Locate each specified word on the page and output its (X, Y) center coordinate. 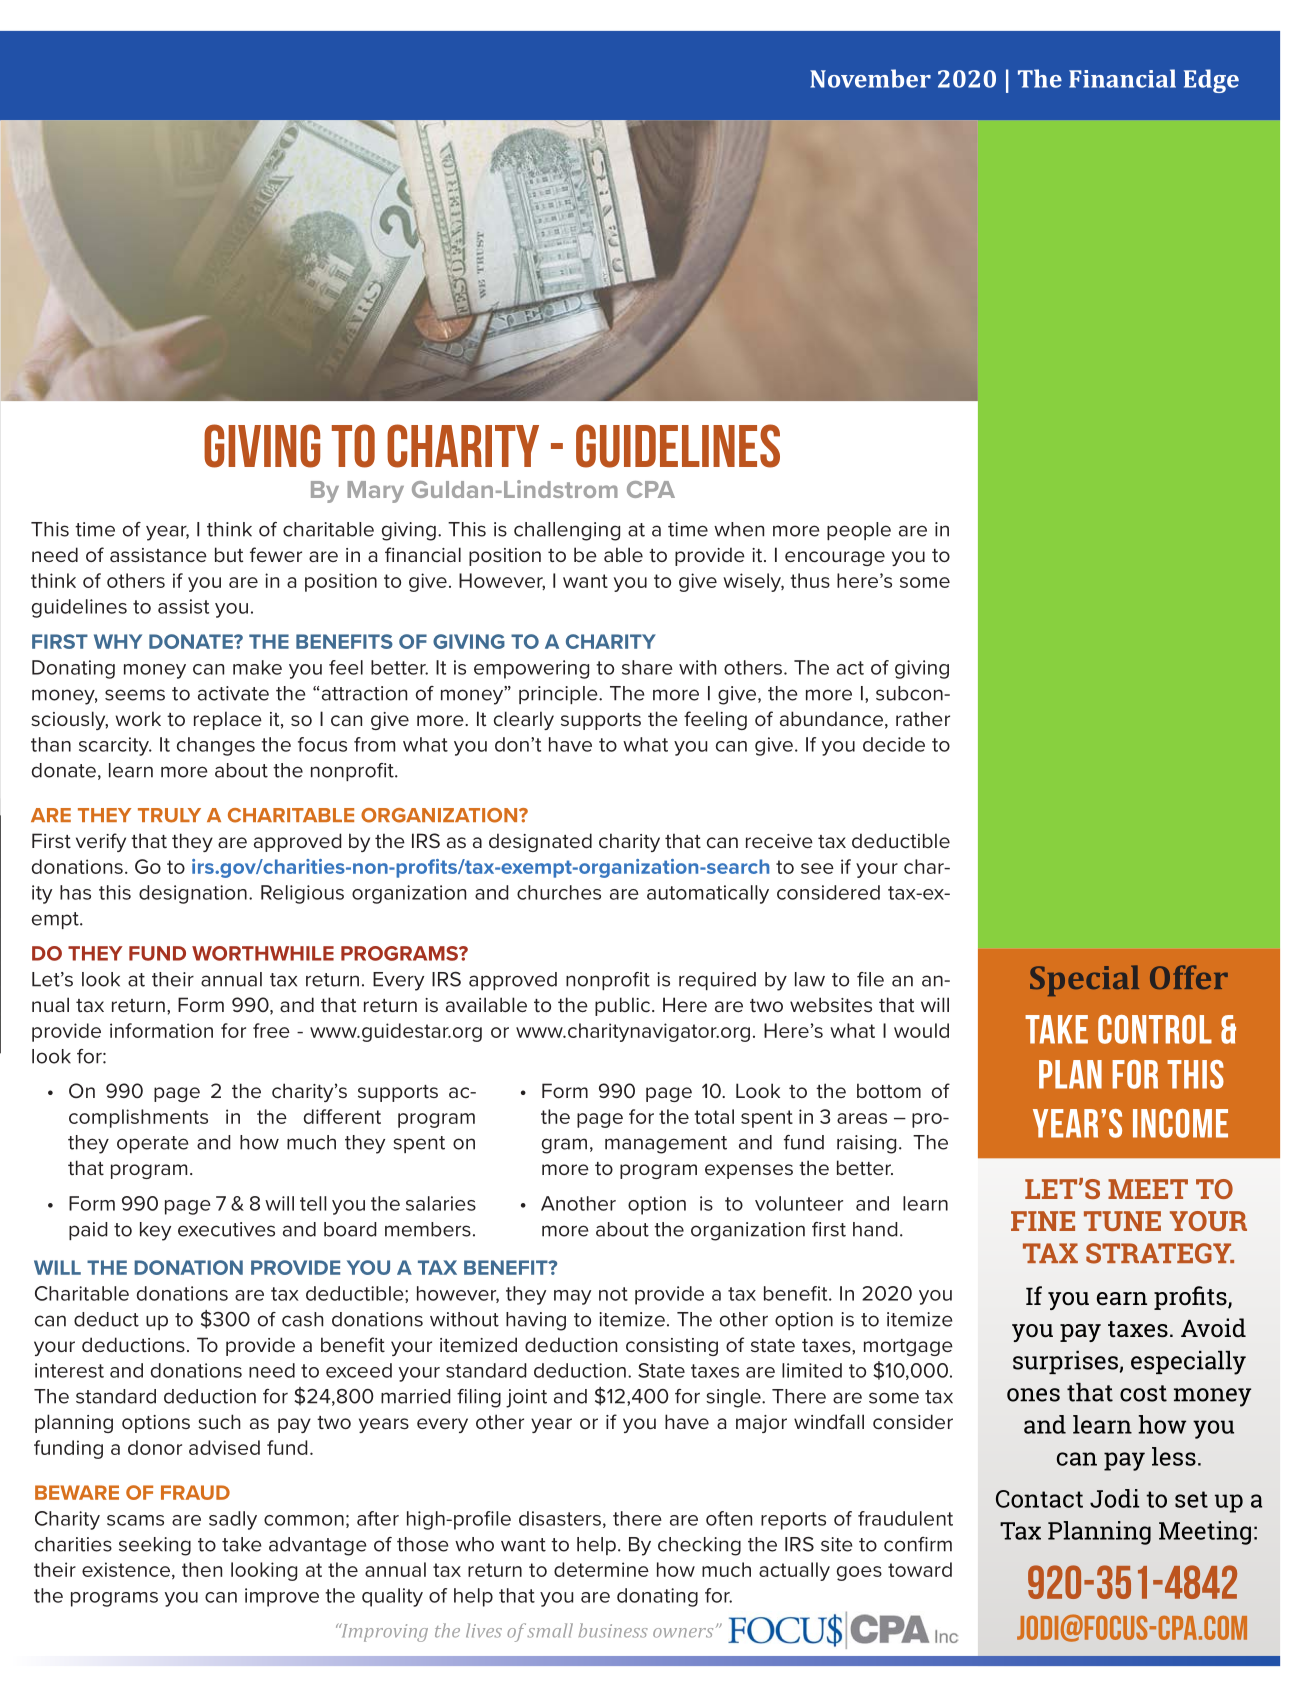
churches (559, 892)
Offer (1189, 977)
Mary (375, 492)
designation (193, 894)
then (202, 1569)
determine (601, 1569)
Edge (1211, 81)
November (870, 78)
